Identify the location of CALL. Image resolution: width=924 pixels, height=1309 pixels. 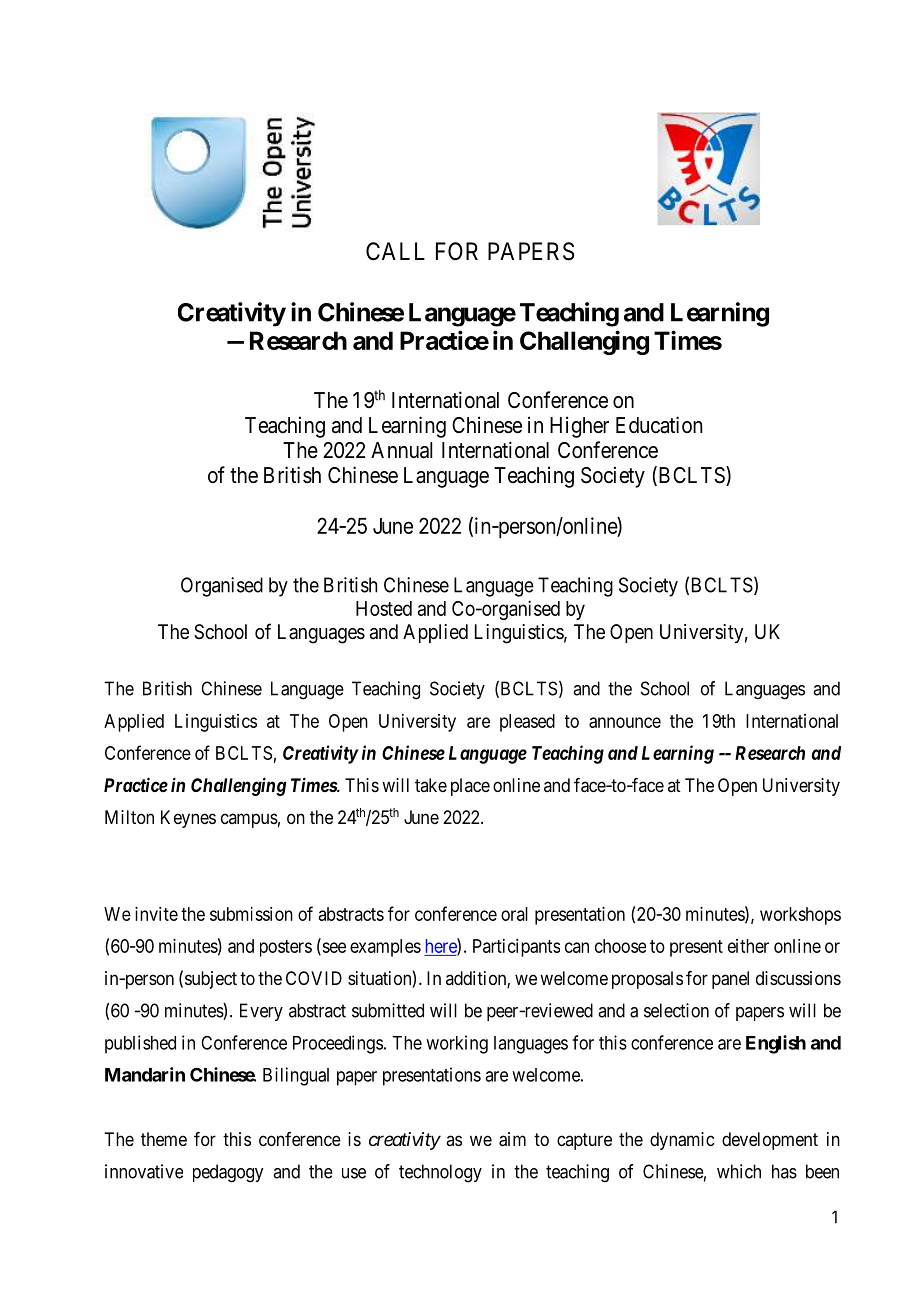
(395, 251).
